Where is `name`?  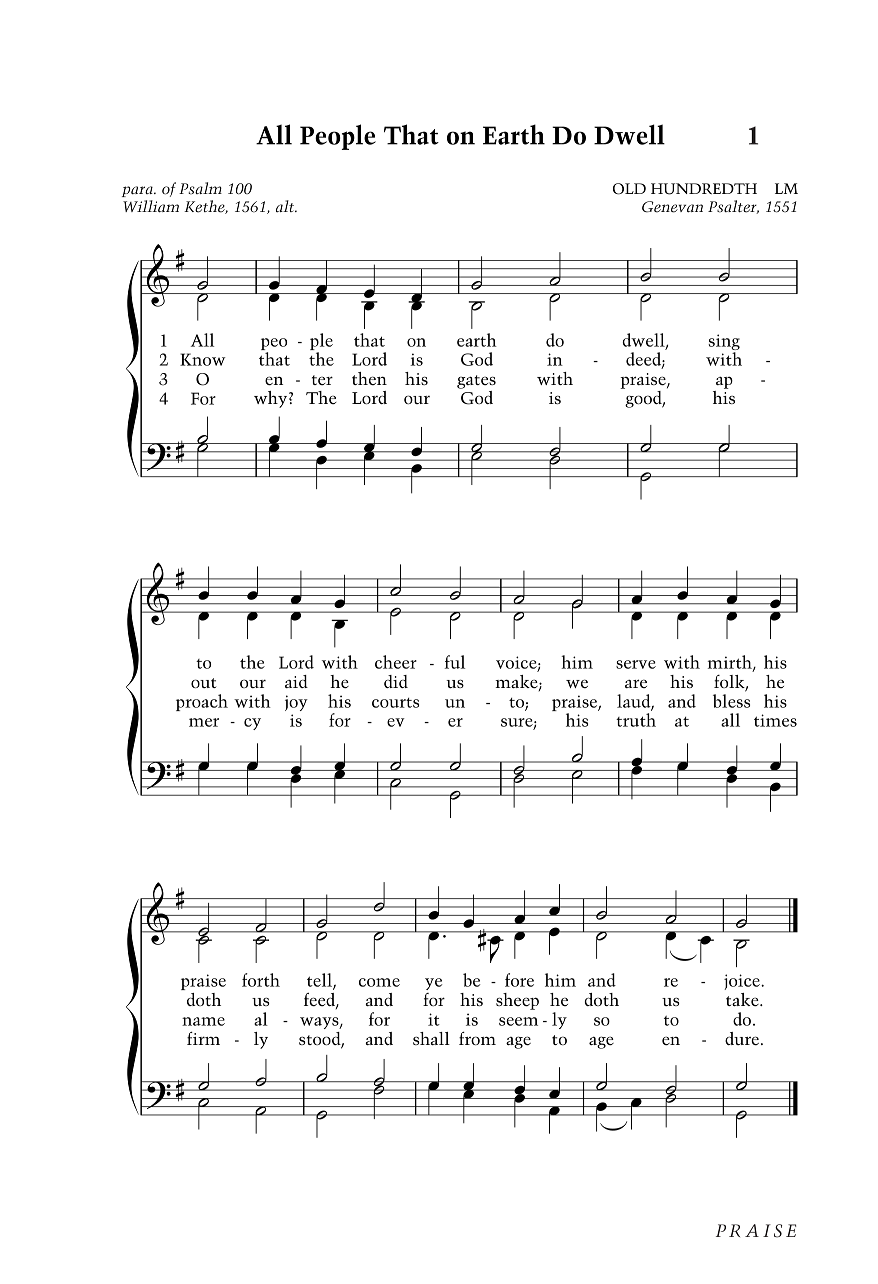
name is located at coordinates (203, 1021).
